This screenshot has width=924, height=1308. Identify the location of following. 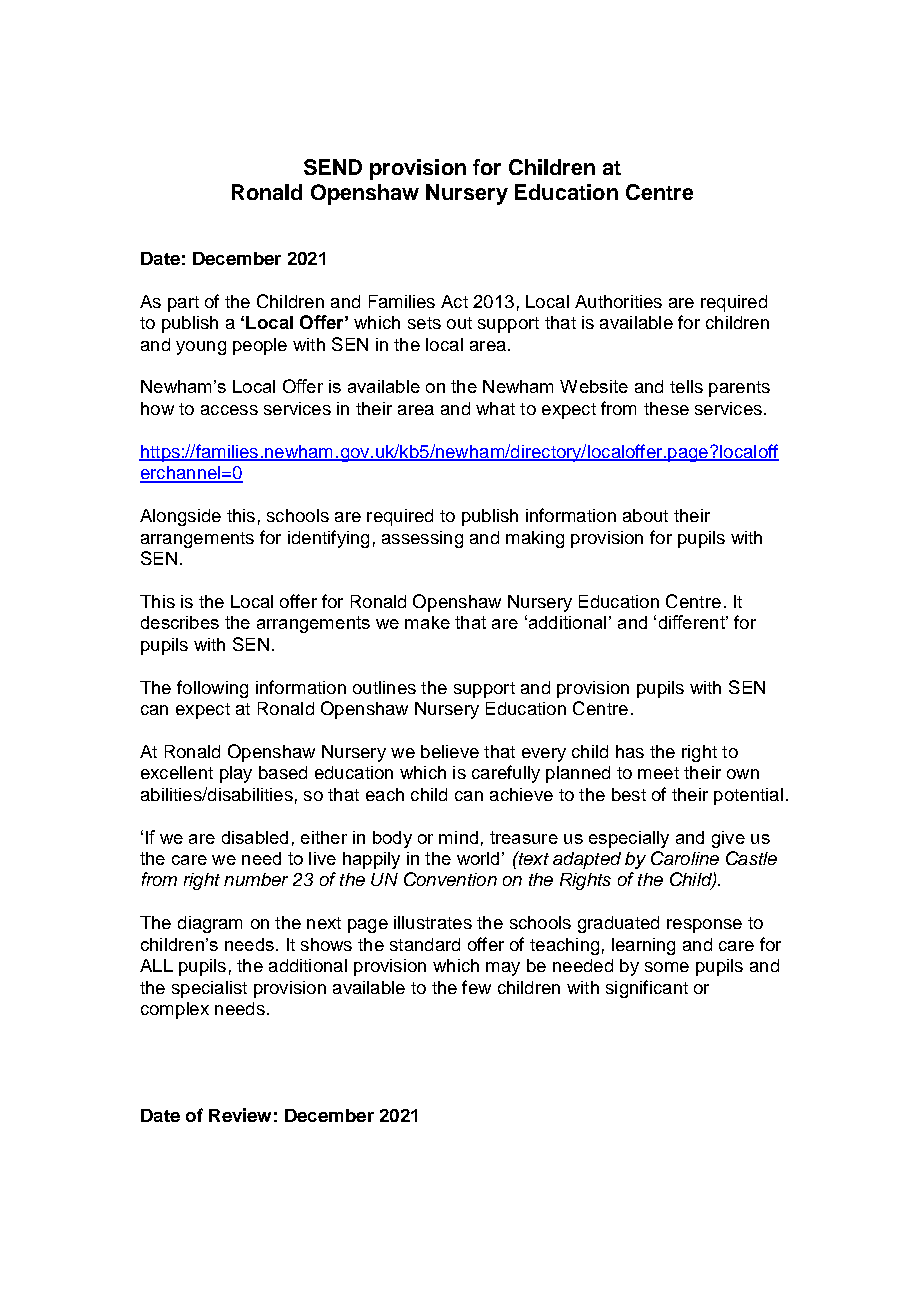
(212, 689).
